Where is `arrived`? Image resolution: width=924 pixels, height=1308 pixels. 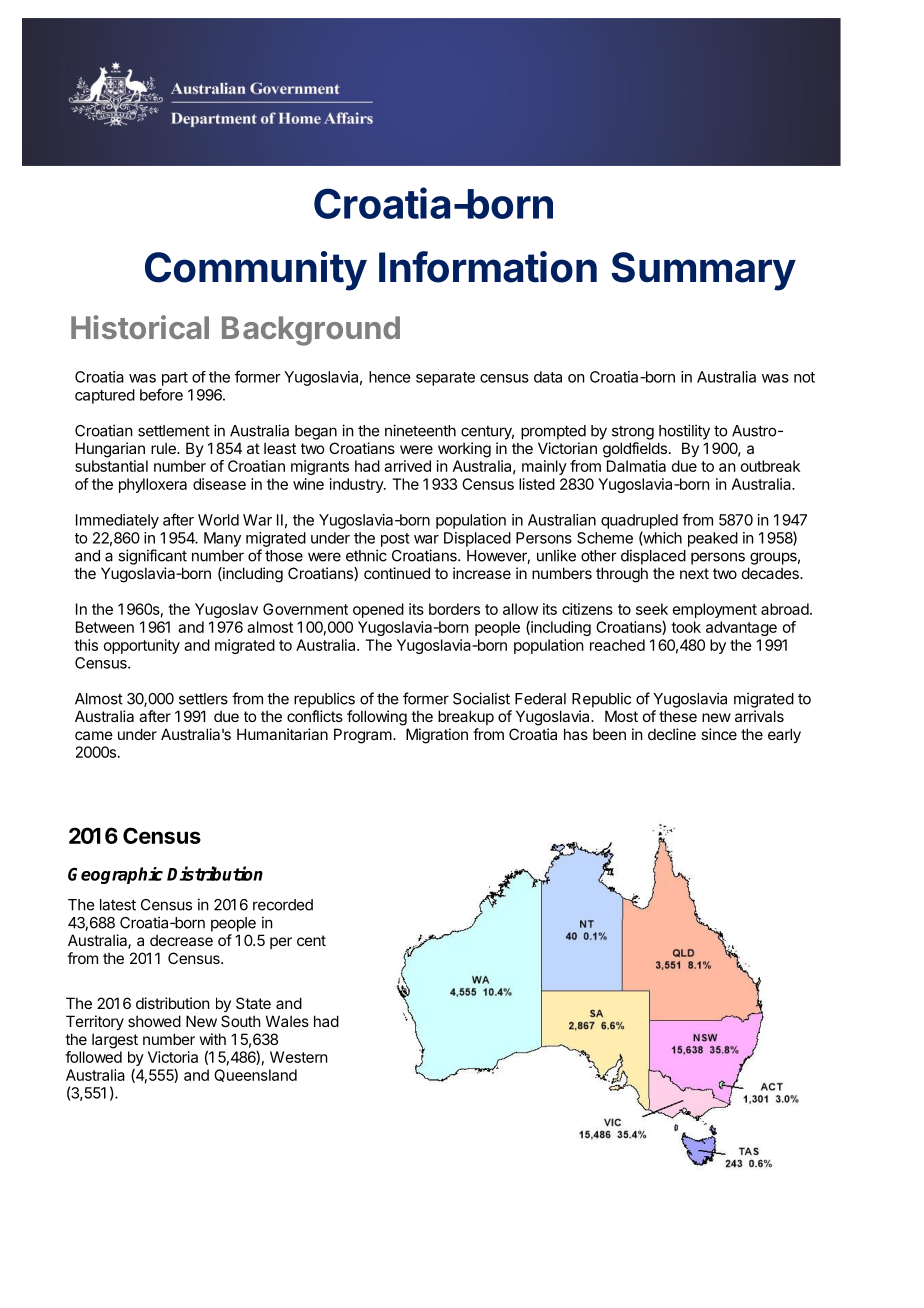 arrived is located at coordinates (407, 466).
